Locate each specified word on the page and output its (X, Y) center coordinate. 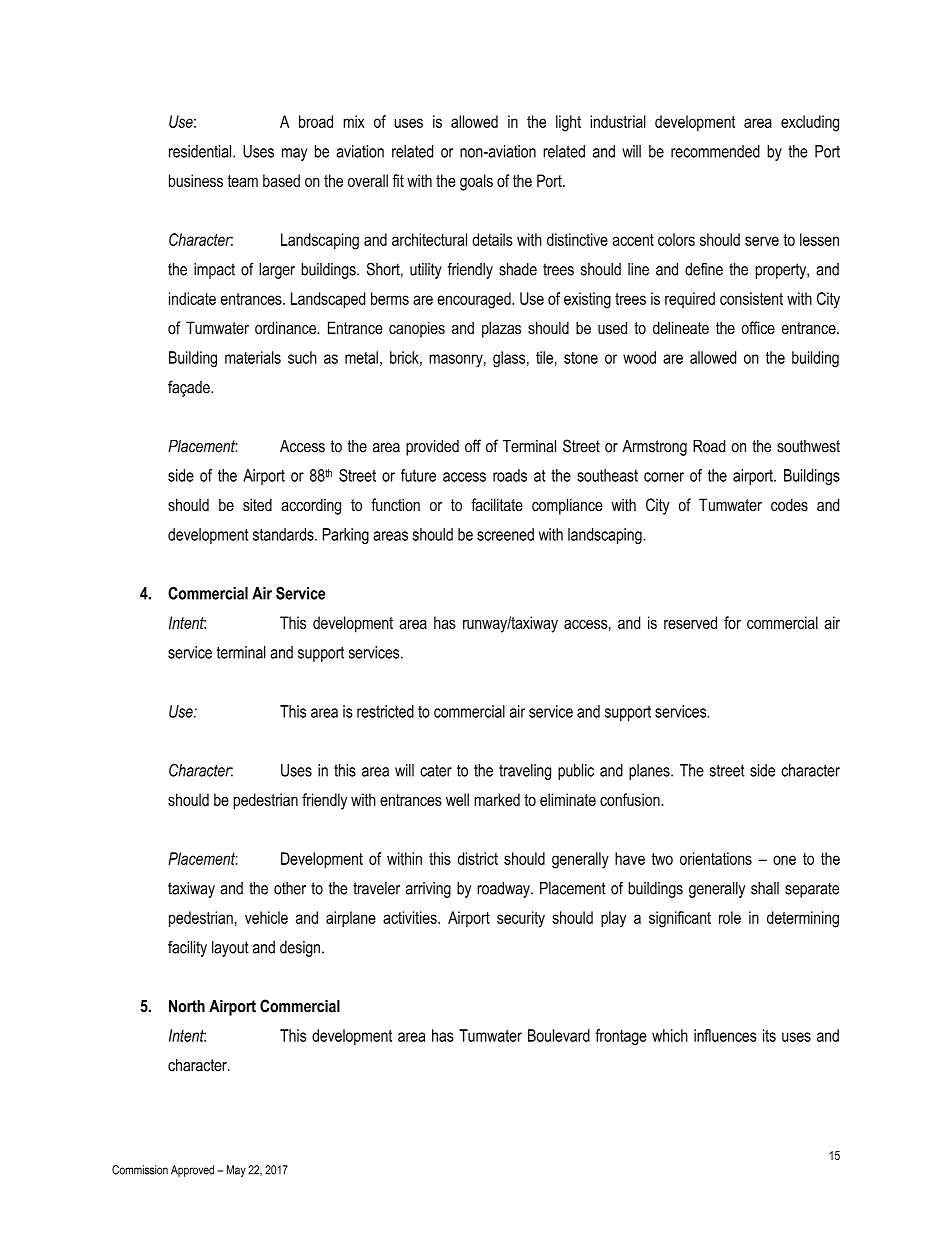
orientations (716, 858)
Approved (192, 1171)
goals (476, 182)
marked (497, 799)
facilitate (497, 504)
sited (257, 505)
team (242, 181)
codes (789, 505)
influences (725, 1035)
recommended (715, 151)
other (290, 888)
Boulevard (559, 1035)
